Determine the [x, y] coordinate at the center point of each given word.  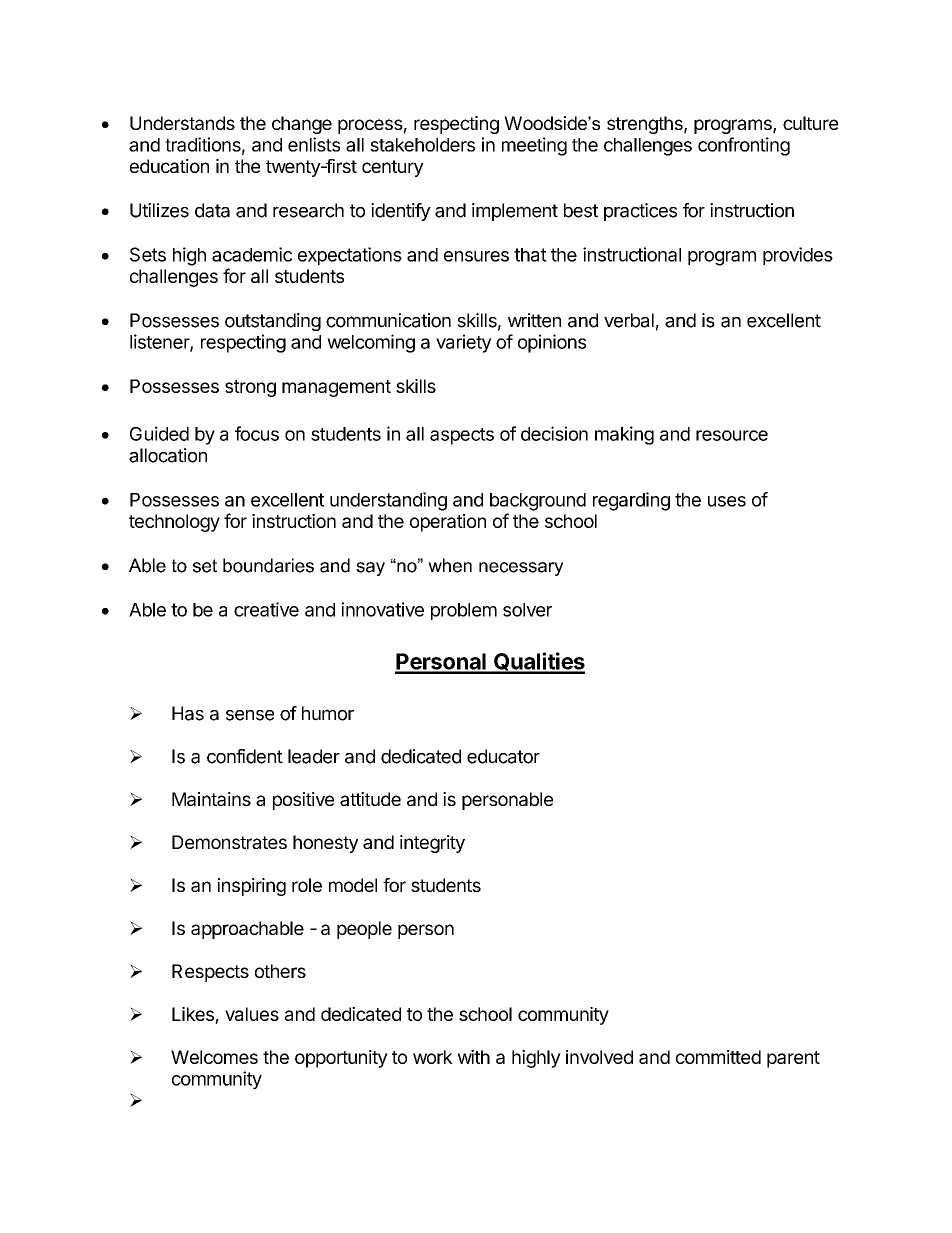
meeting [534, 146]
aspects [462, 436]
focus [257, 433]
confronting [744, 146]
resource [732, 435]
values [252, 1014]
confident [245, 756]
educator [503, 756]
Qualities [538, 662]
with [474, 1057]
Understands [182, 123]
